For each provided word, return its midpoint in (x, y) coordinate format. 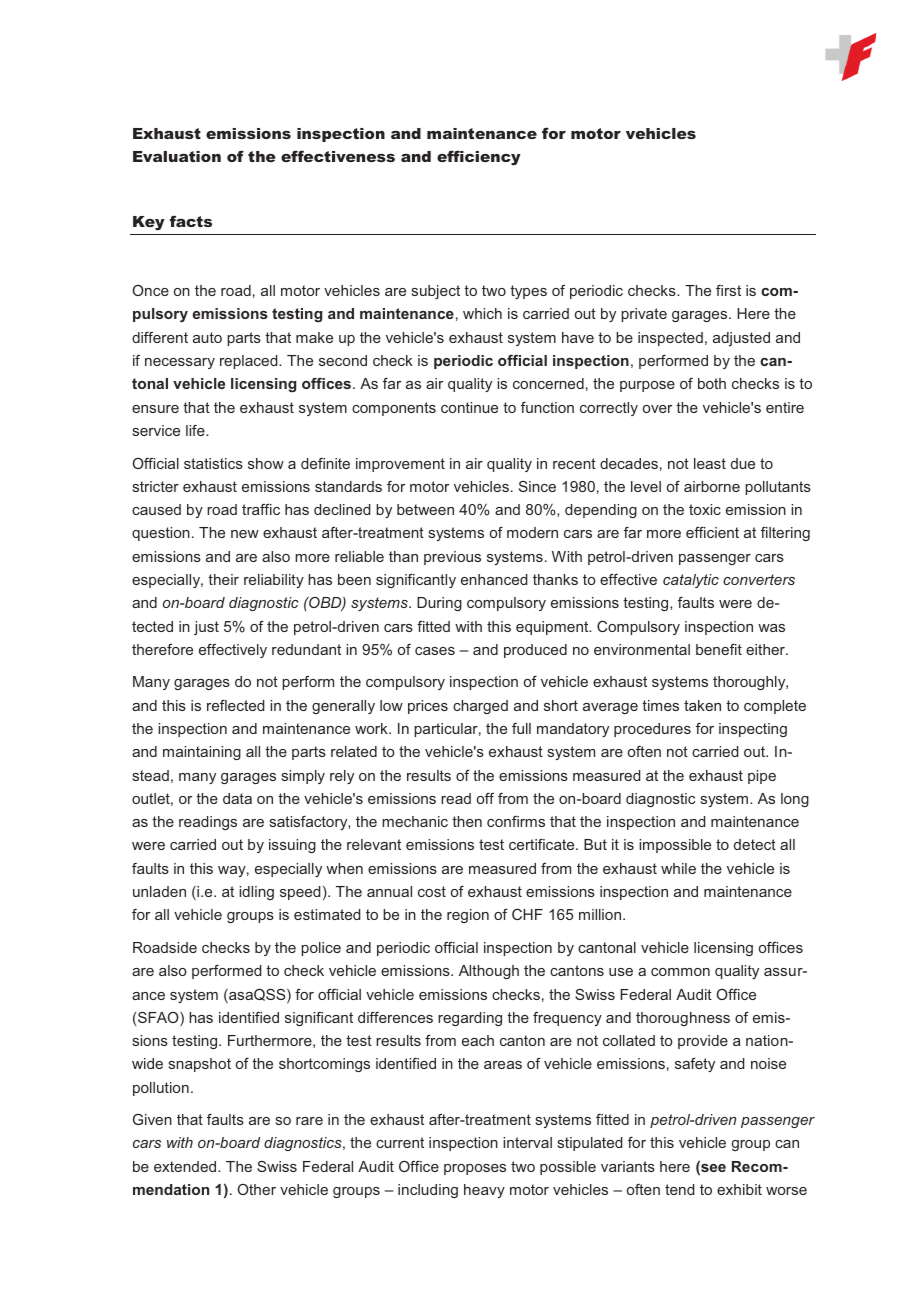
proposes (475, 1169)
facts (191, 221)
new (245, 534)
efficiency (479, 158)
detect (755, 844)
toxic (705, 509)
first (728, 290)
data (237, 798)
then (467, 821)
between (425, 509)
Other (256, 1189)
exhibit (739, 1189)
